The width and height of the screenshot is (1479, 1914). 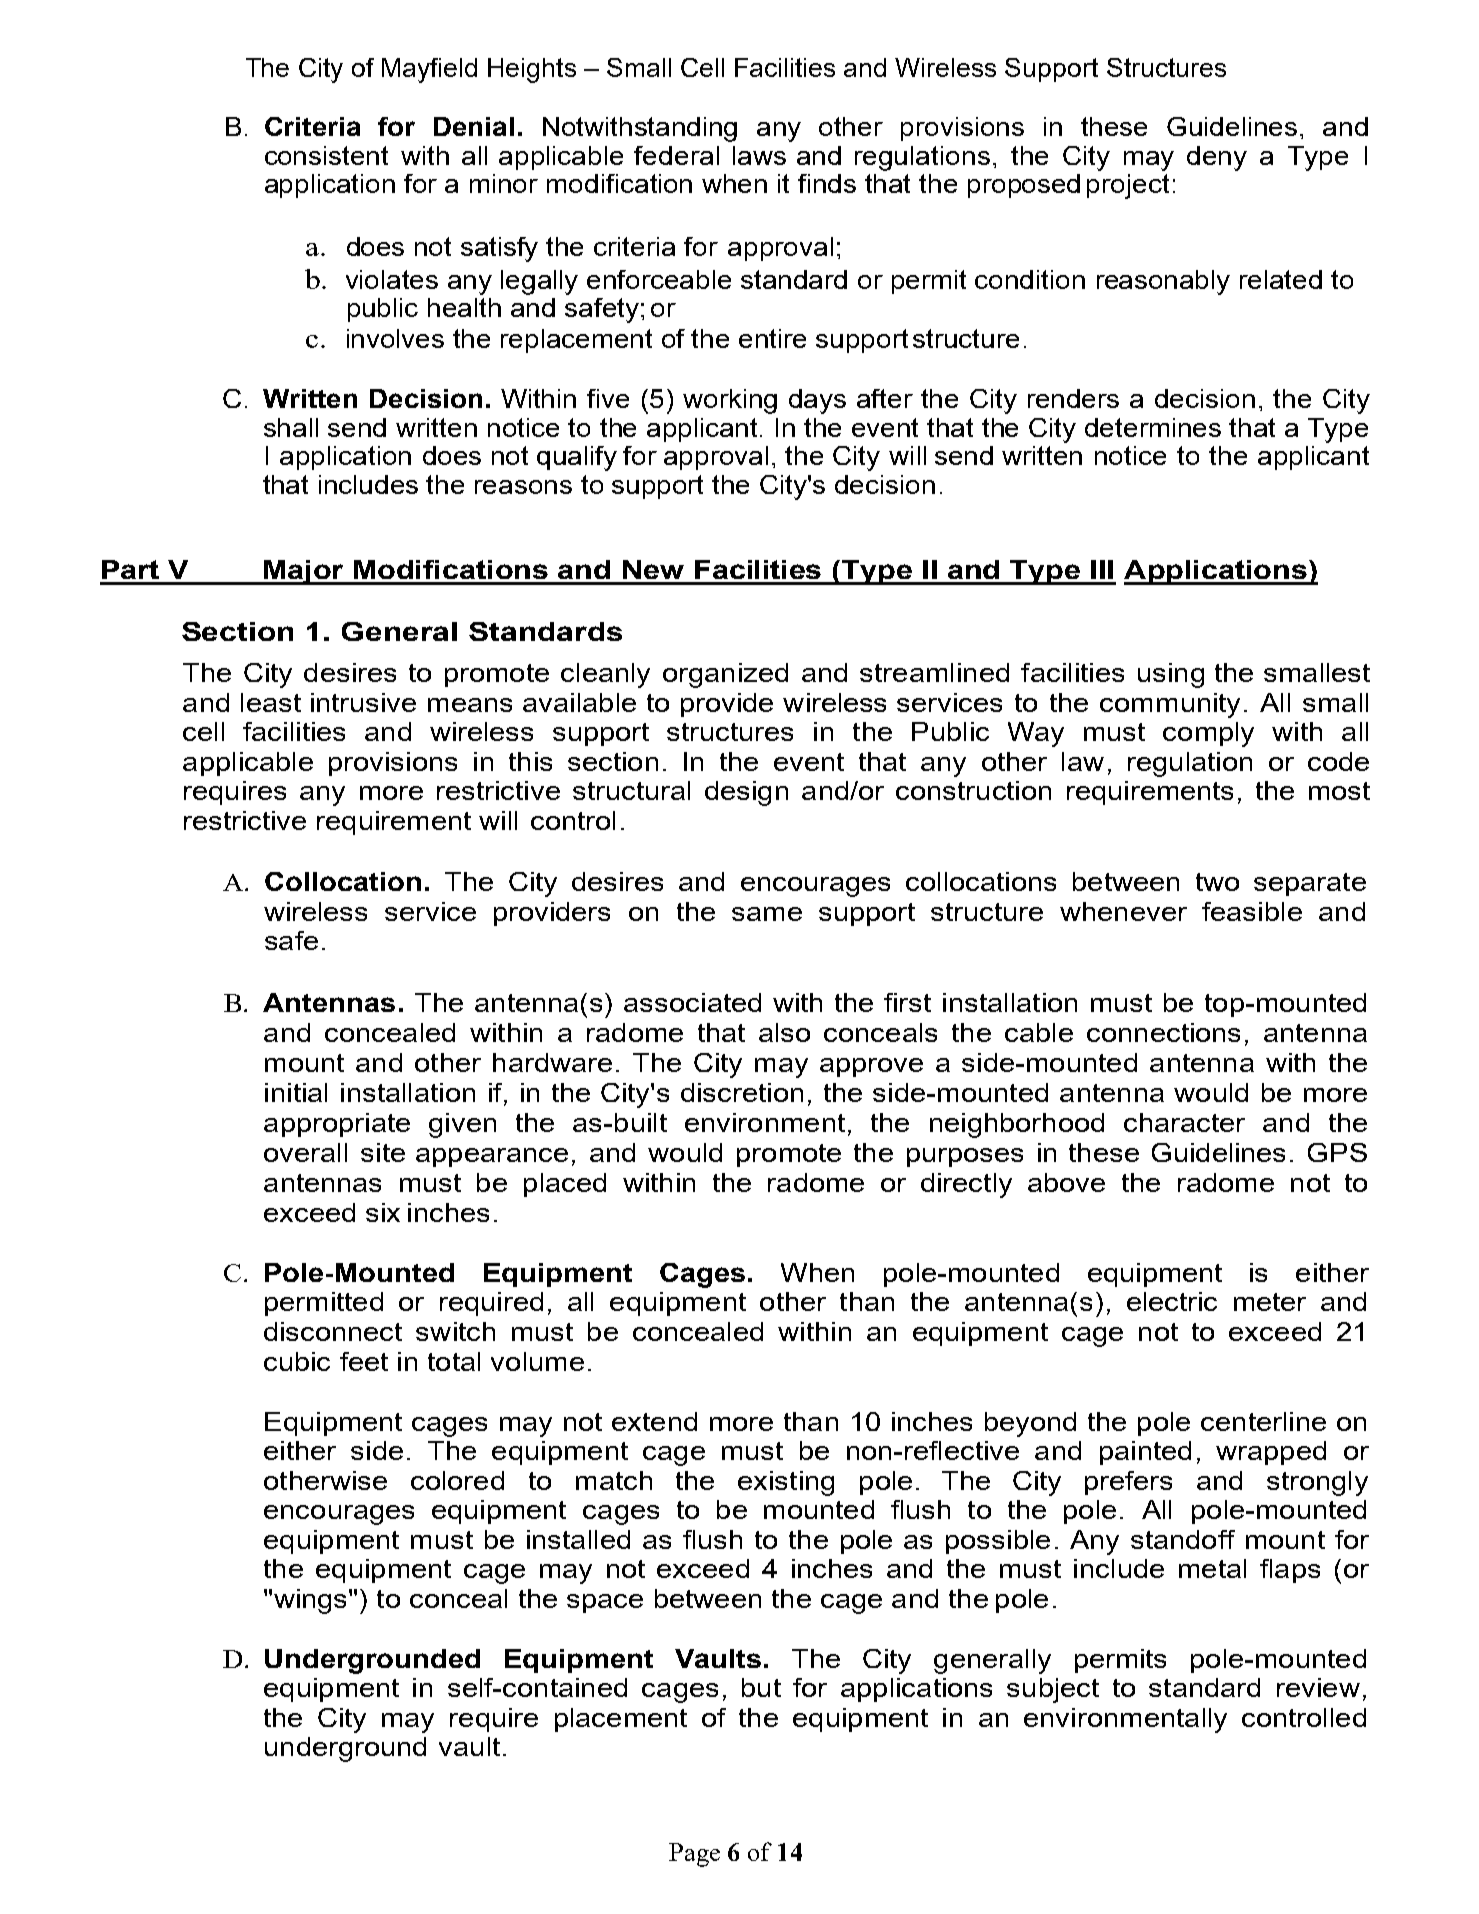 I want to click on Mayfield, so click(x=429, y=70).
